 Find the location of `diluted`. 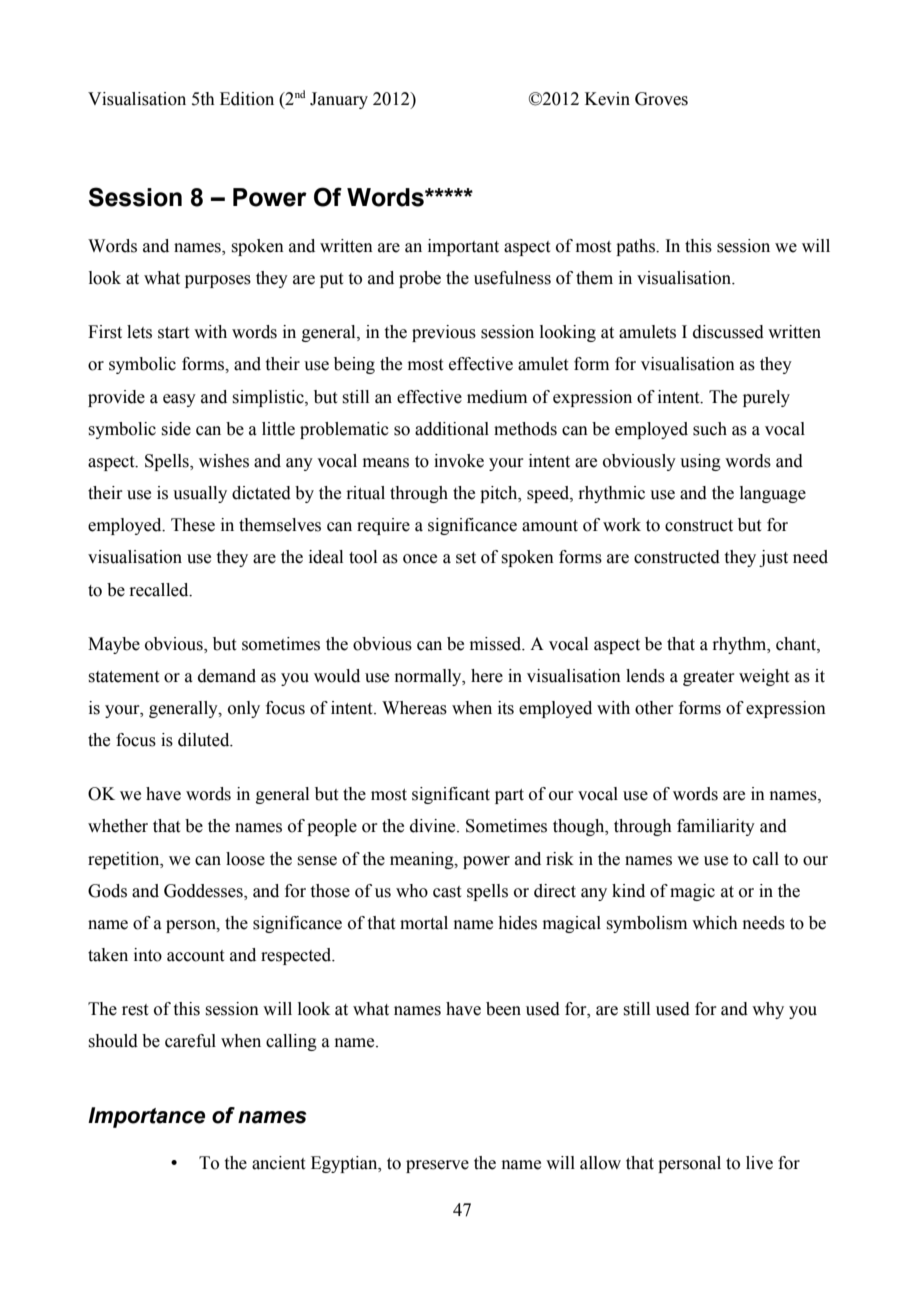

diluted is located at coordinates (205, 740).
